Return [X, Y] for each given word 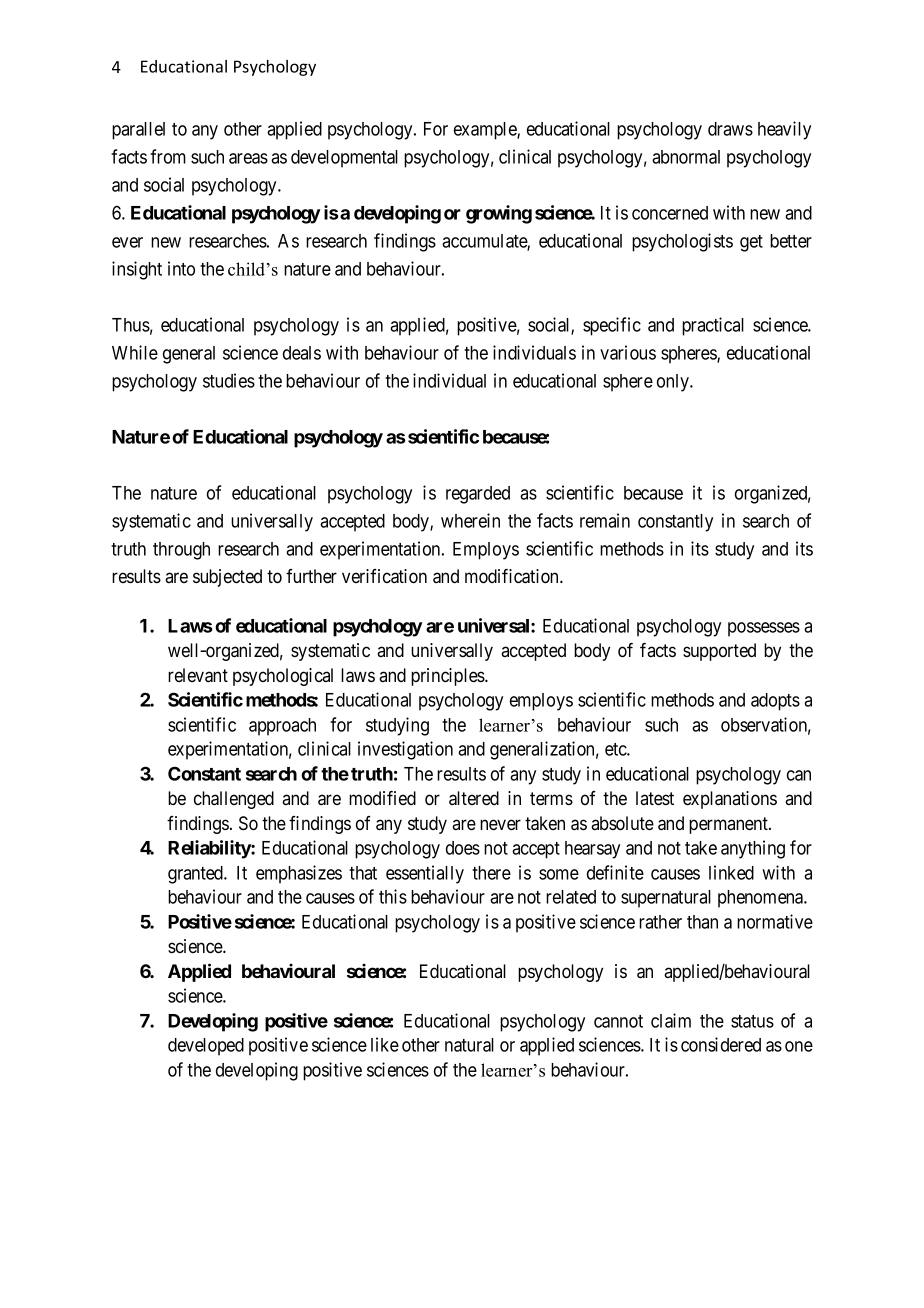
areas [248, 158]
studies [229, 380]
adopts [775, 702]
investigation [405, 750]
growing [499, 214]
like [385, 1044]
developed [206, 1047]
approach [282, 727]
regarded [478, 495]
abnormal [686, 157]
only [674, 383]
